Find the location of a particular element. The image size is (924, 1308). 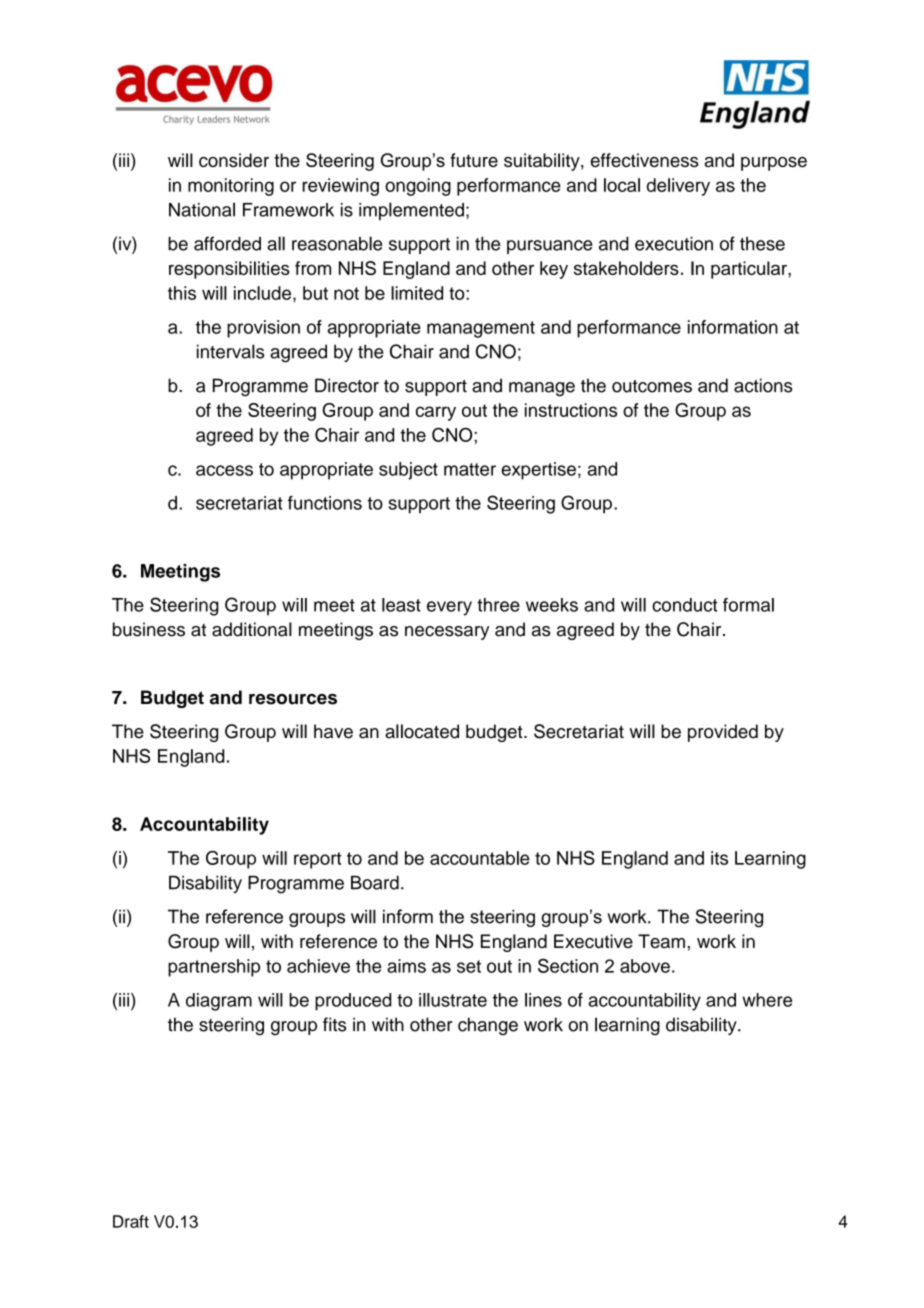

every is located at coordinates (449, 608).
